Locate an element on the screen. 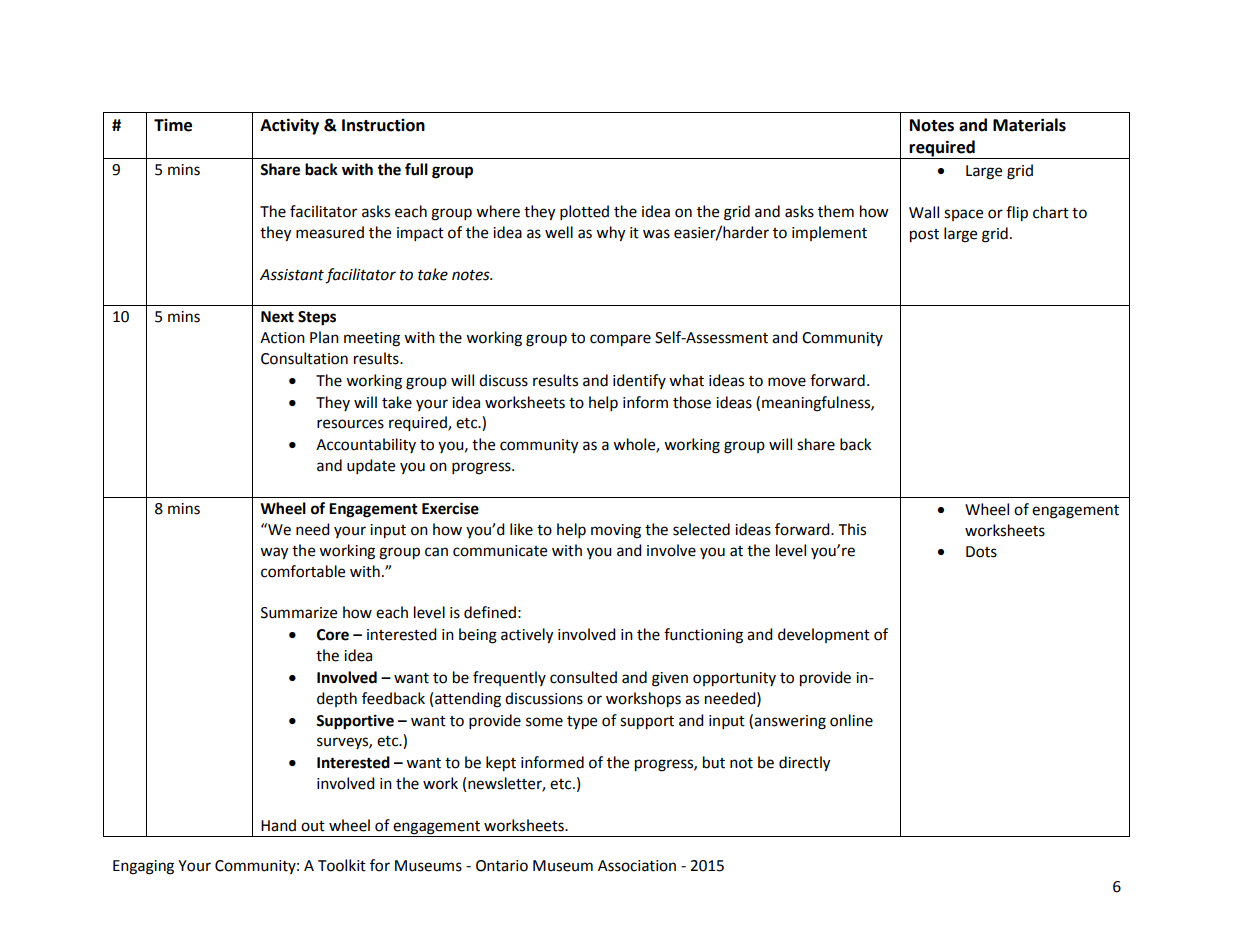 This screenshot has height=952, width=1233. Summarize is located at coordinates (299, 613).
